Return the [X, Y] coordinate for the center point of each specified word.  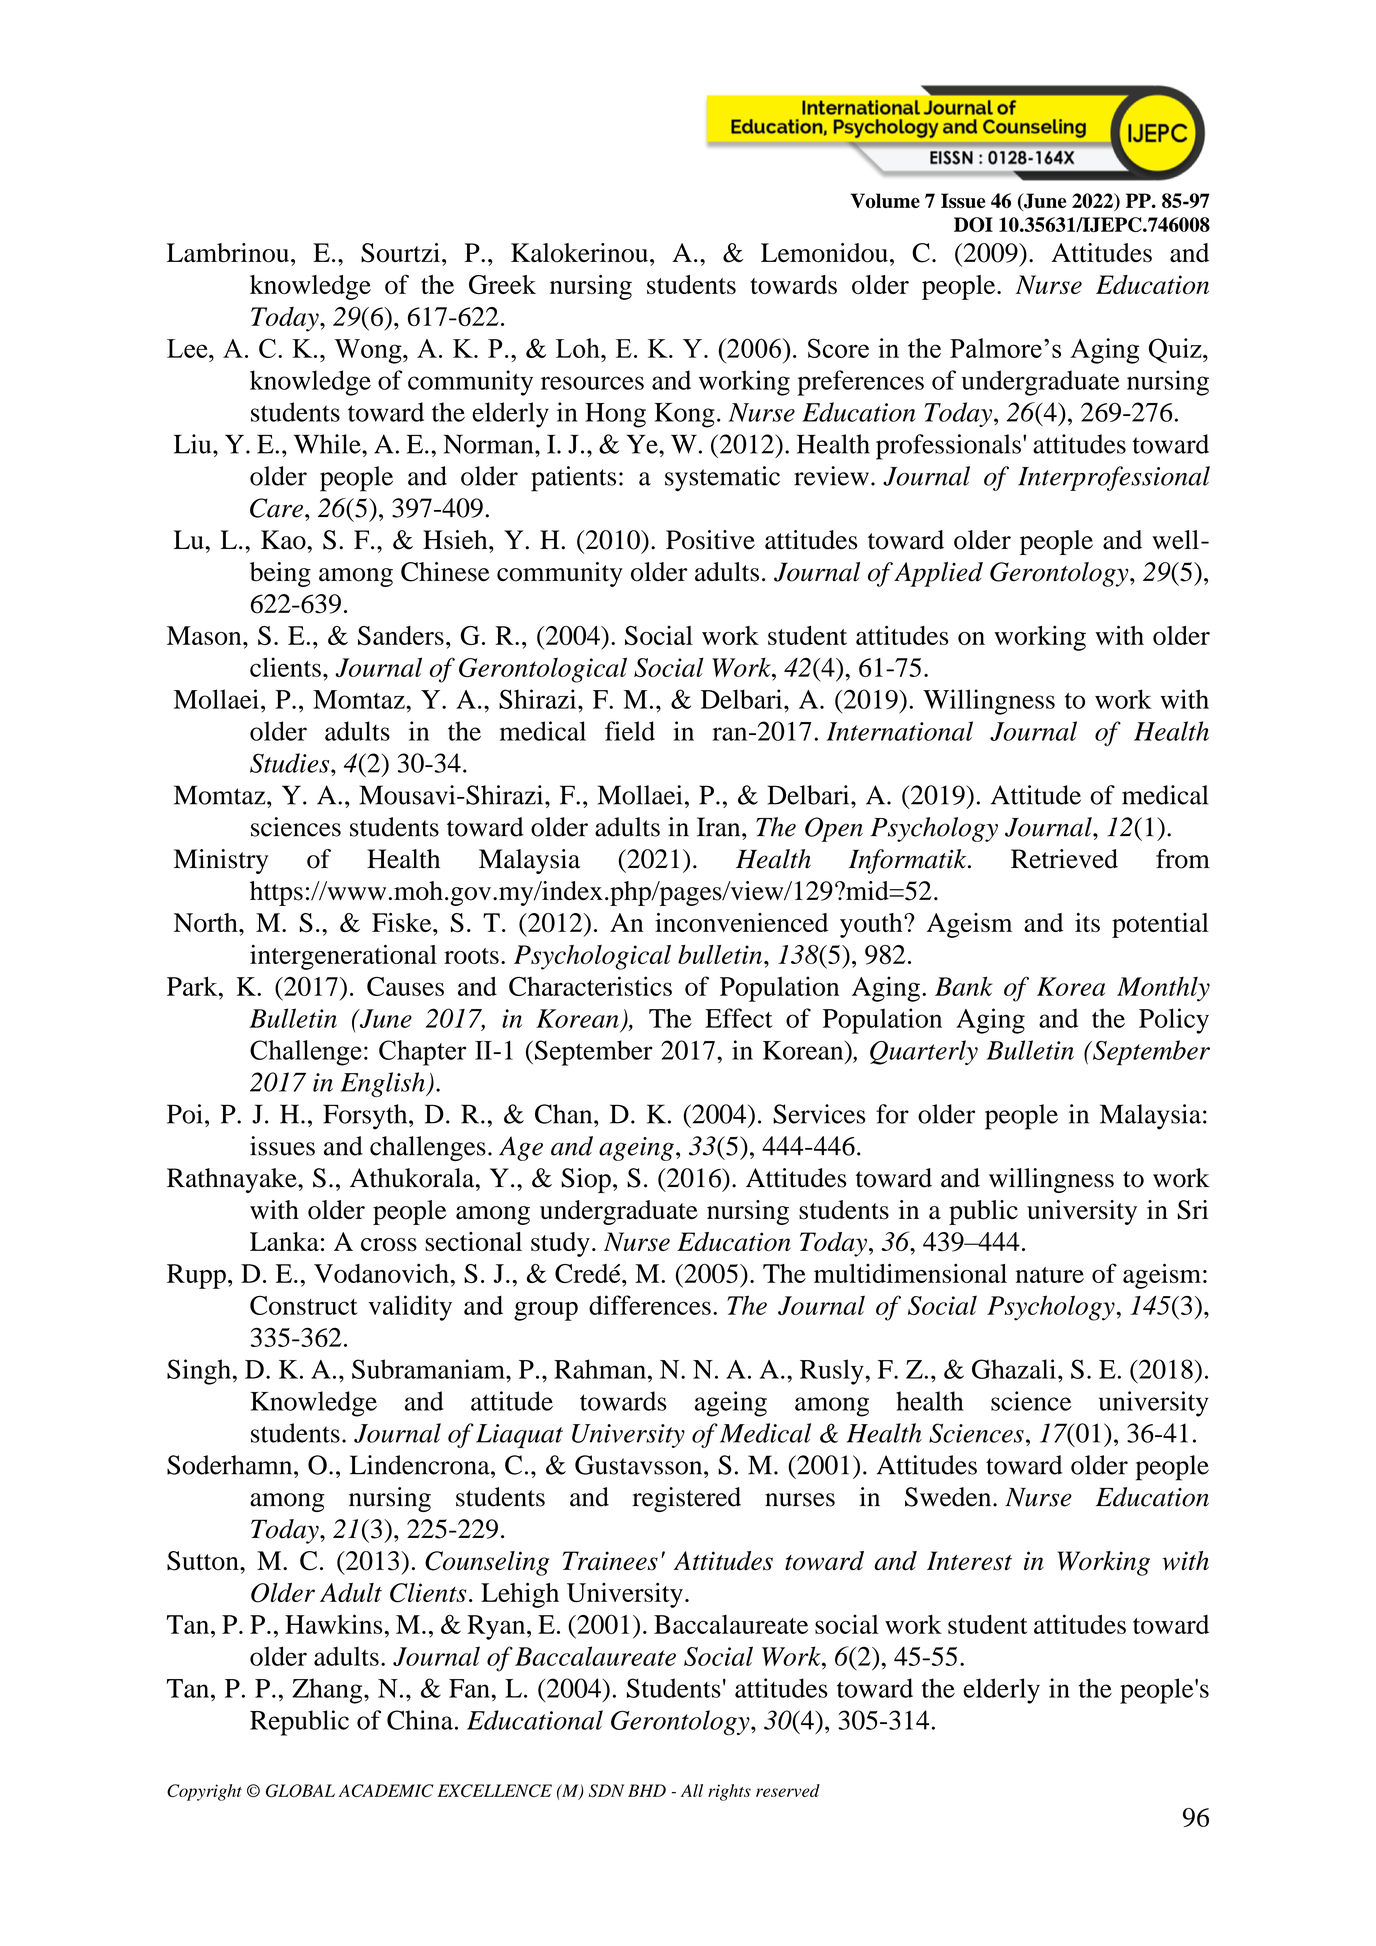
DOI [973, 224]
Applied [938, 574]
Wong [369, 351]
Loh [579, 348]
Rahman [600, 1369]
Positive [710, 540]
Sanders [401, 635]
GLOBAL [300, 1791]
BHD [647, 1790]
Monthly [1163, 989]
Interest [969, 1561]
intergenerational [343, 957]
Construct [304, 1305]
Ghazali [1014, 1369]
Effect [739, 1018]
